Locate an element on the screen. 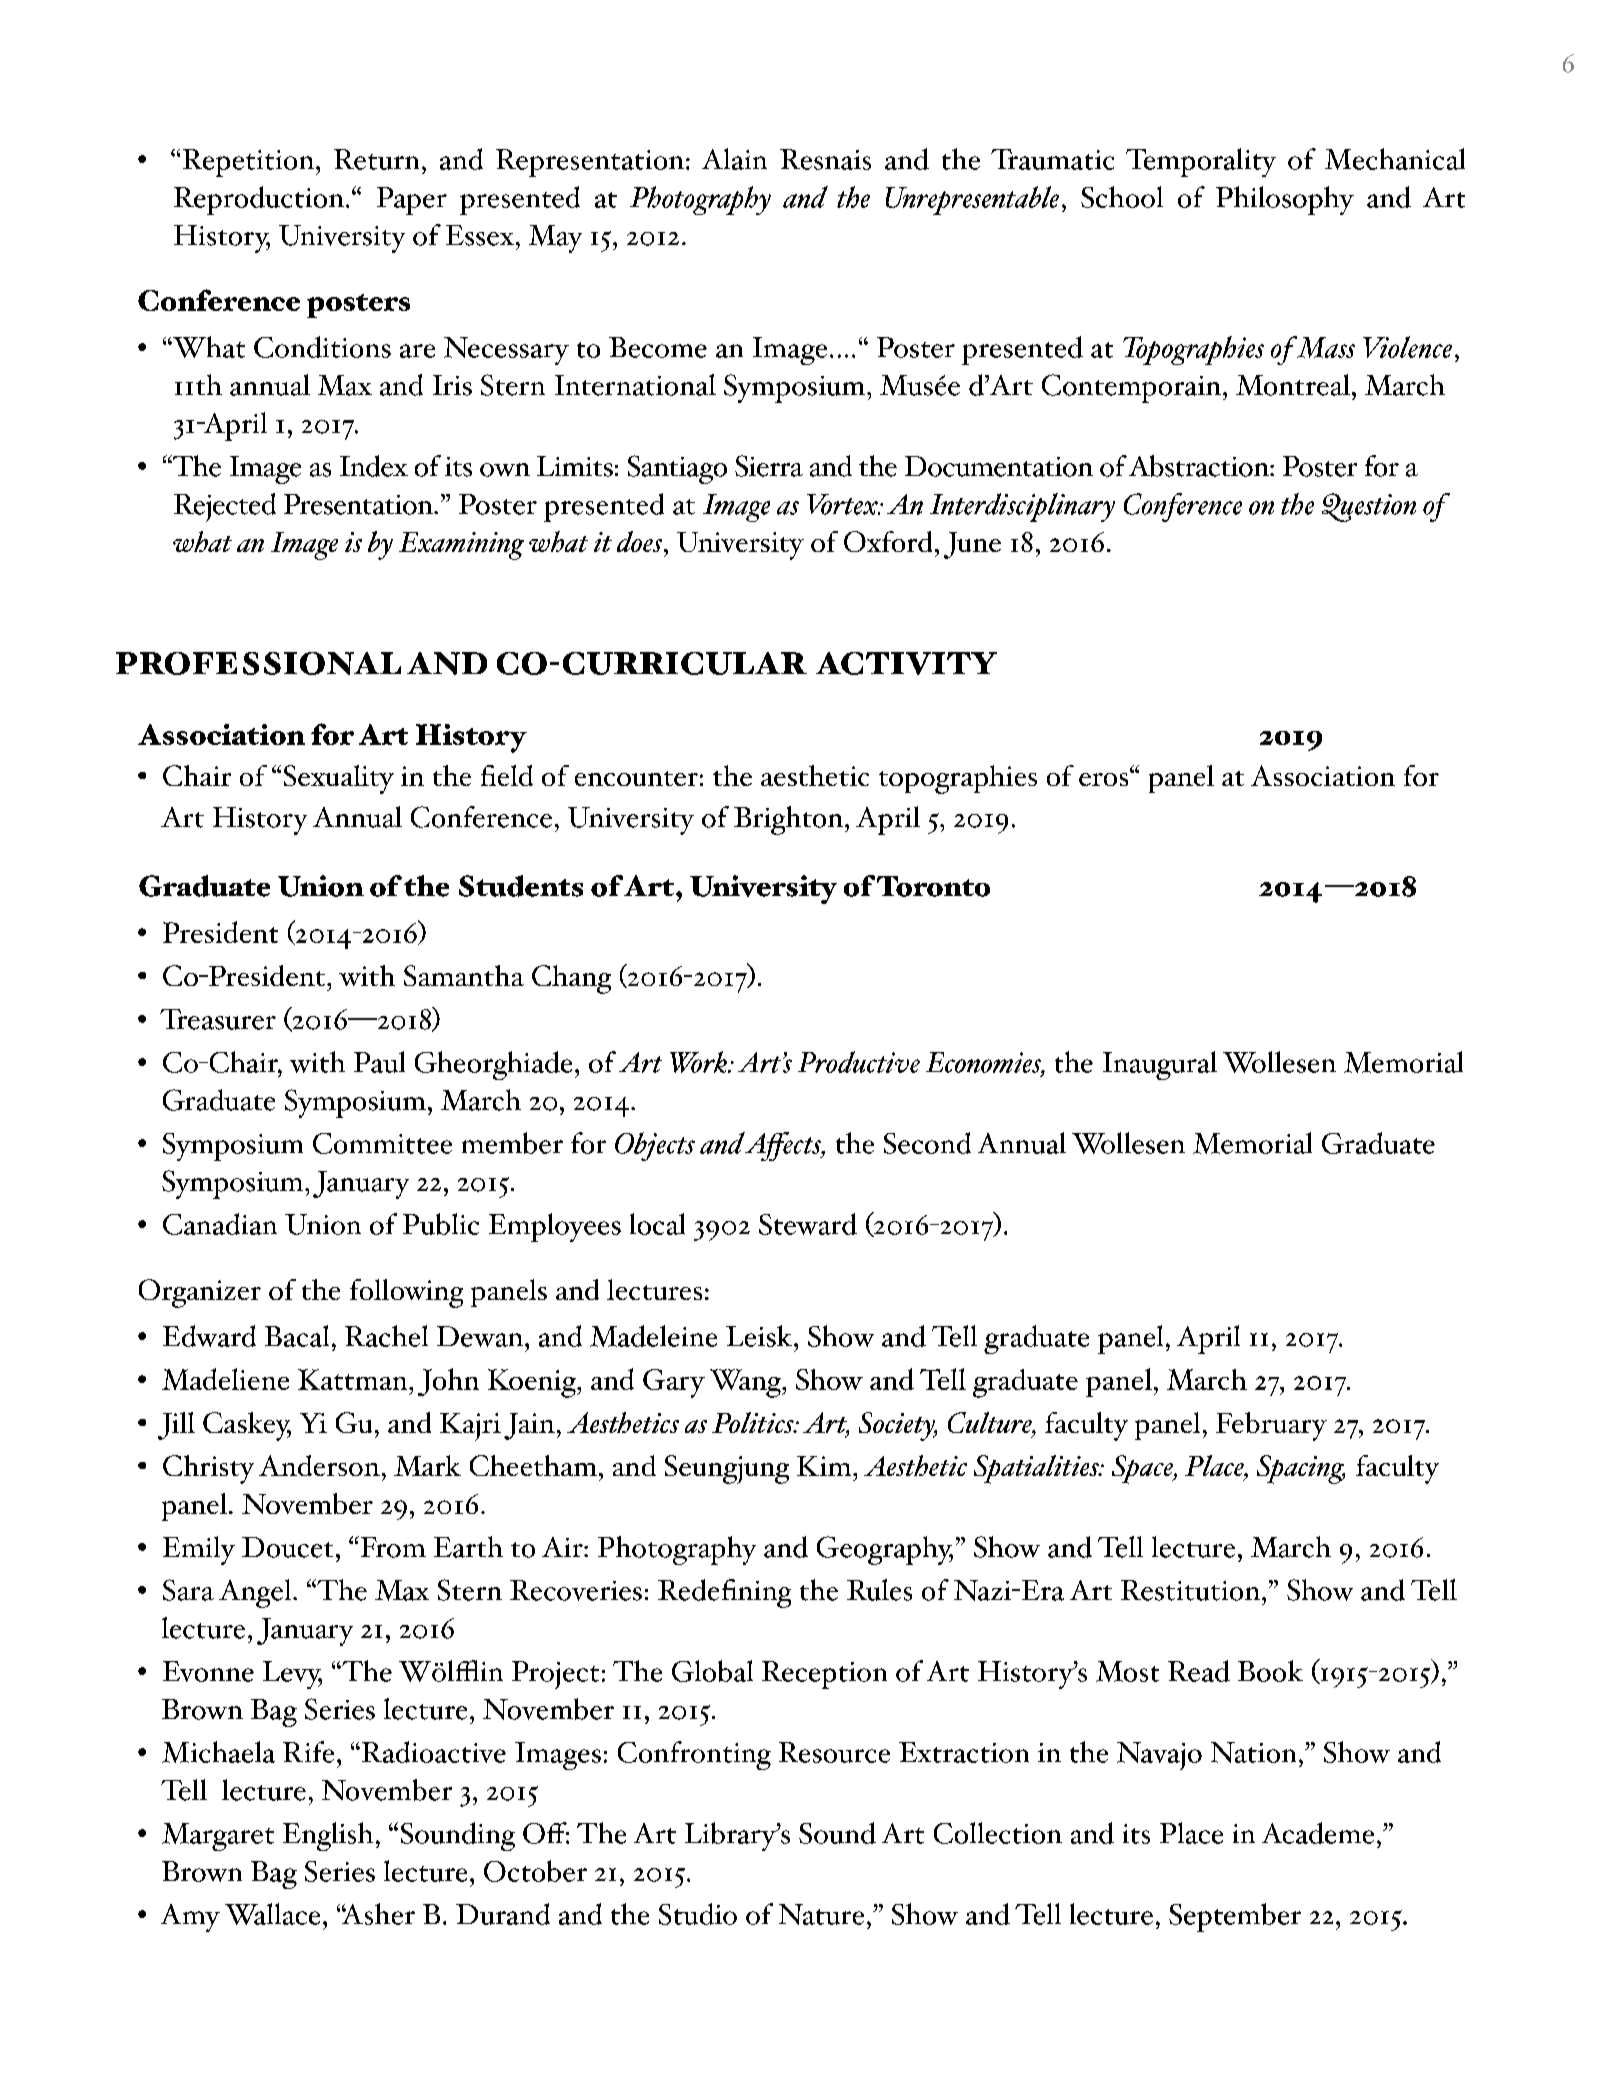 This screenshot has width=1621, height=2098. English is located at coordinates (328, 1836).
